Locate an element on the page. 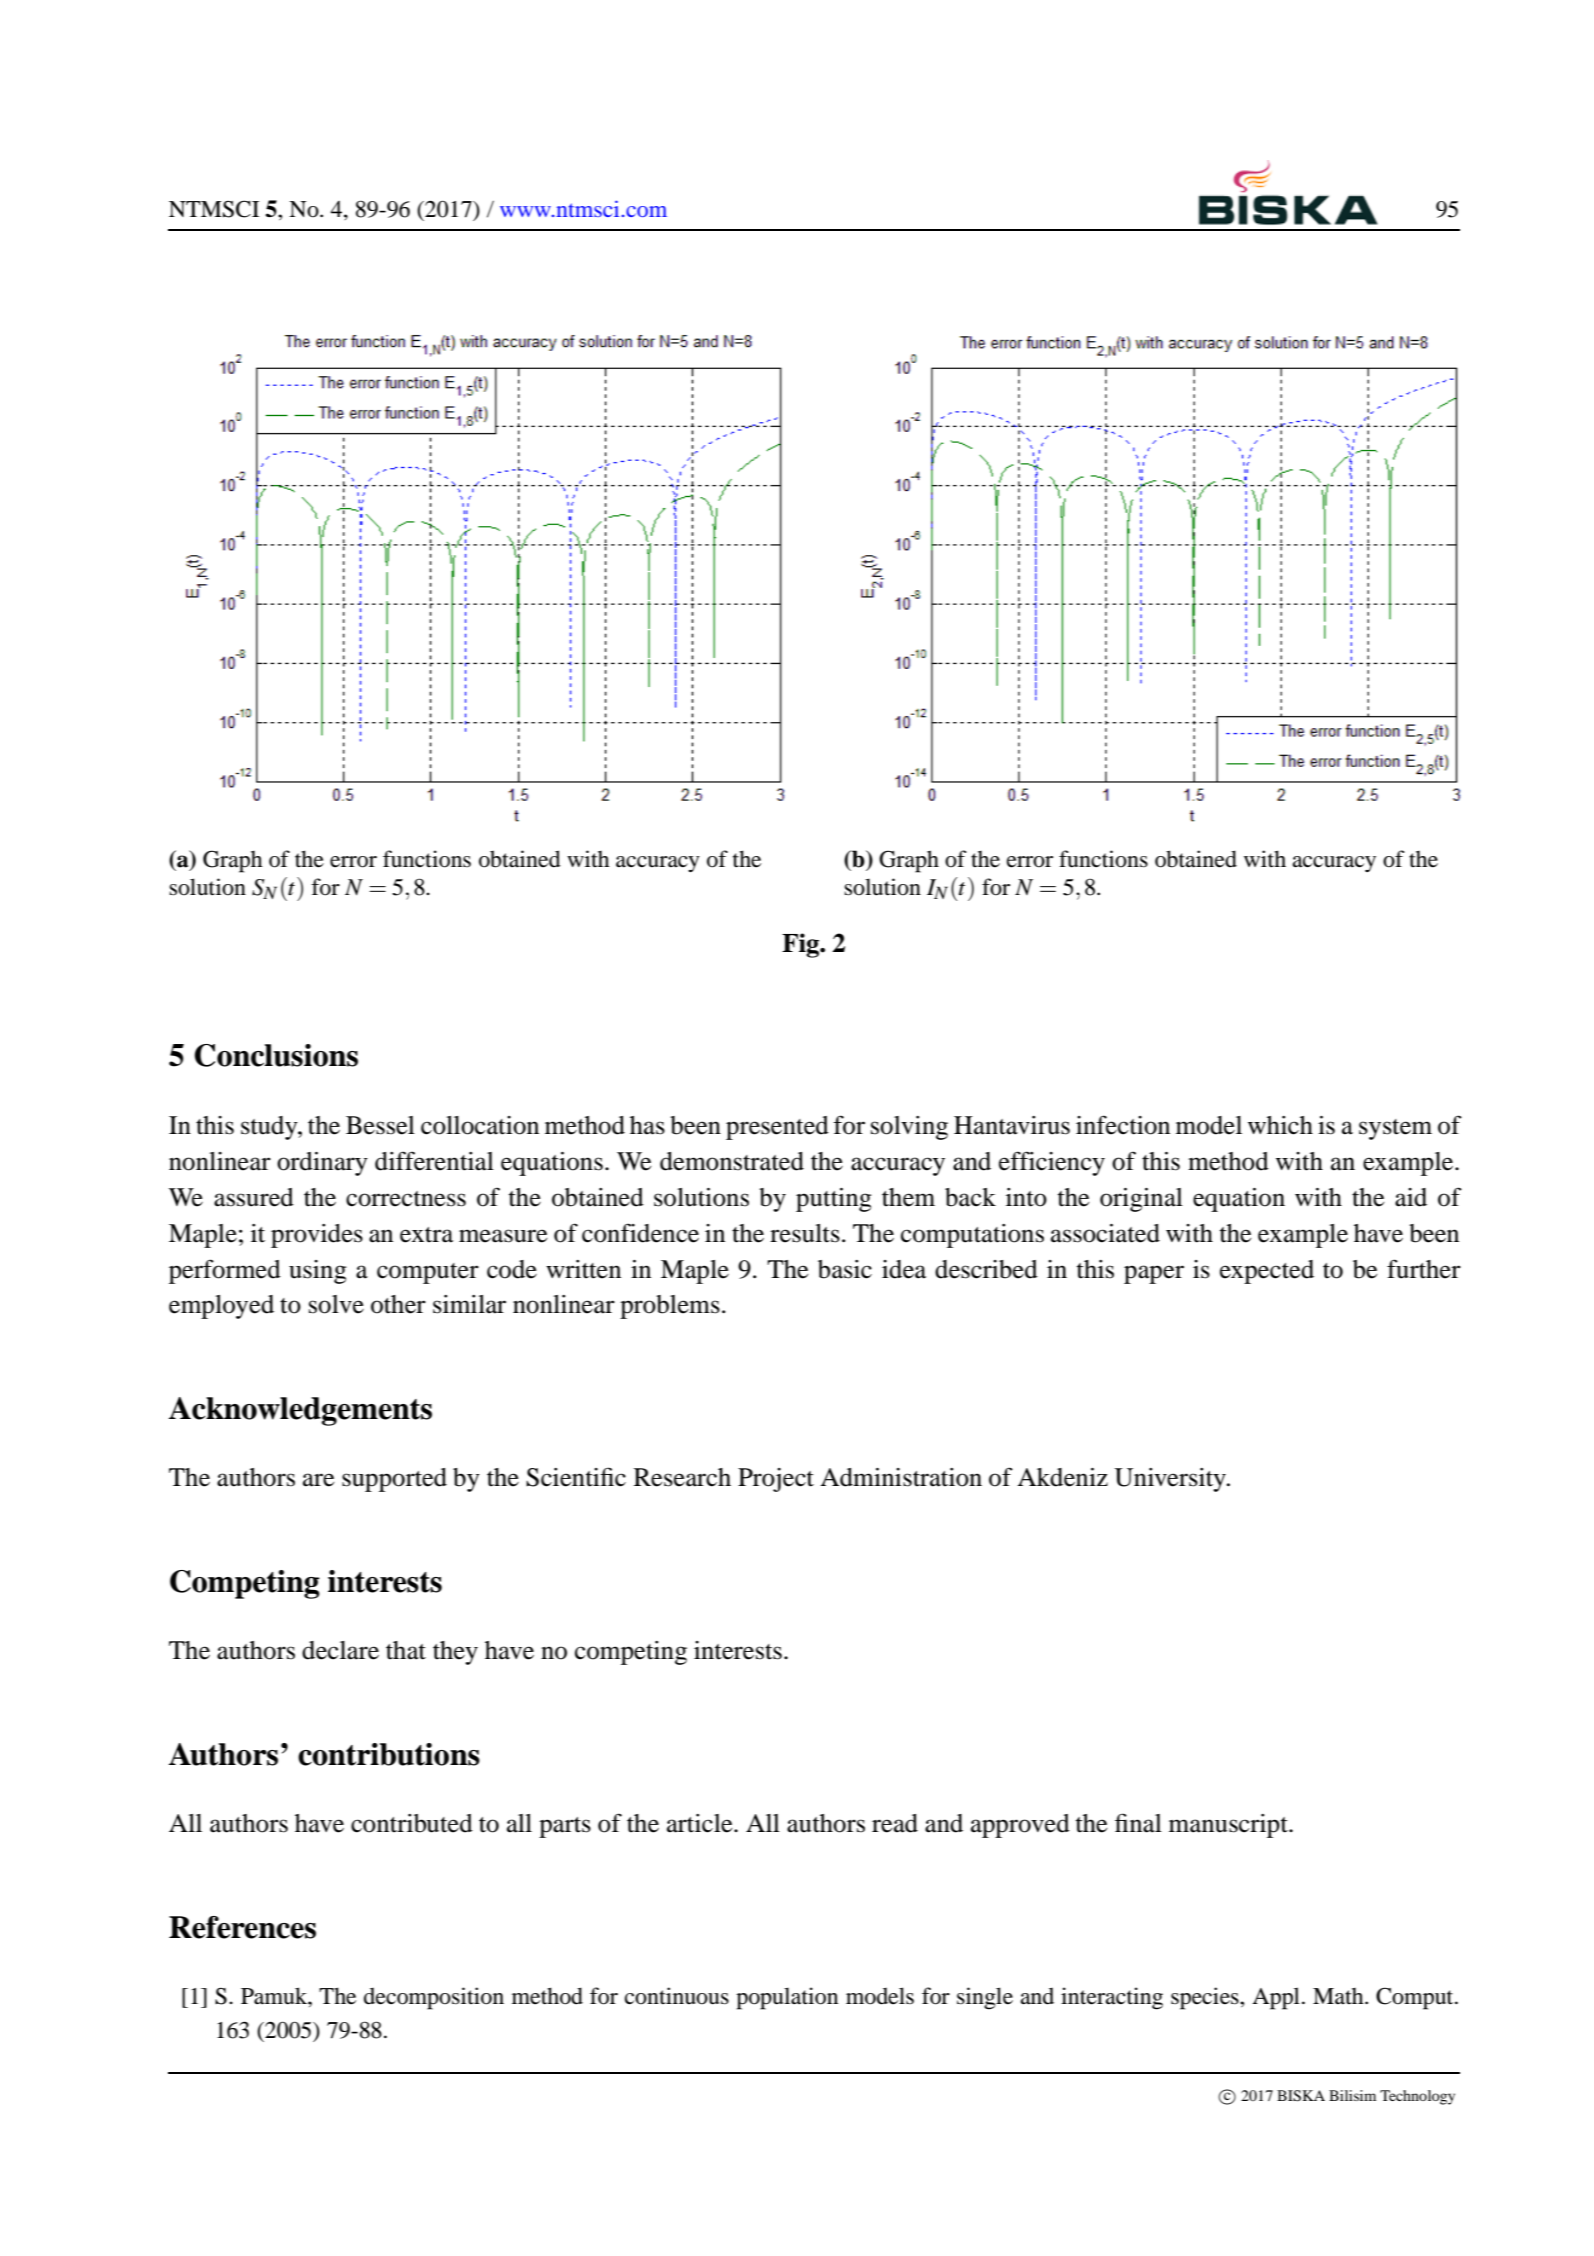  which is located at coordinates (1280, 1125).
